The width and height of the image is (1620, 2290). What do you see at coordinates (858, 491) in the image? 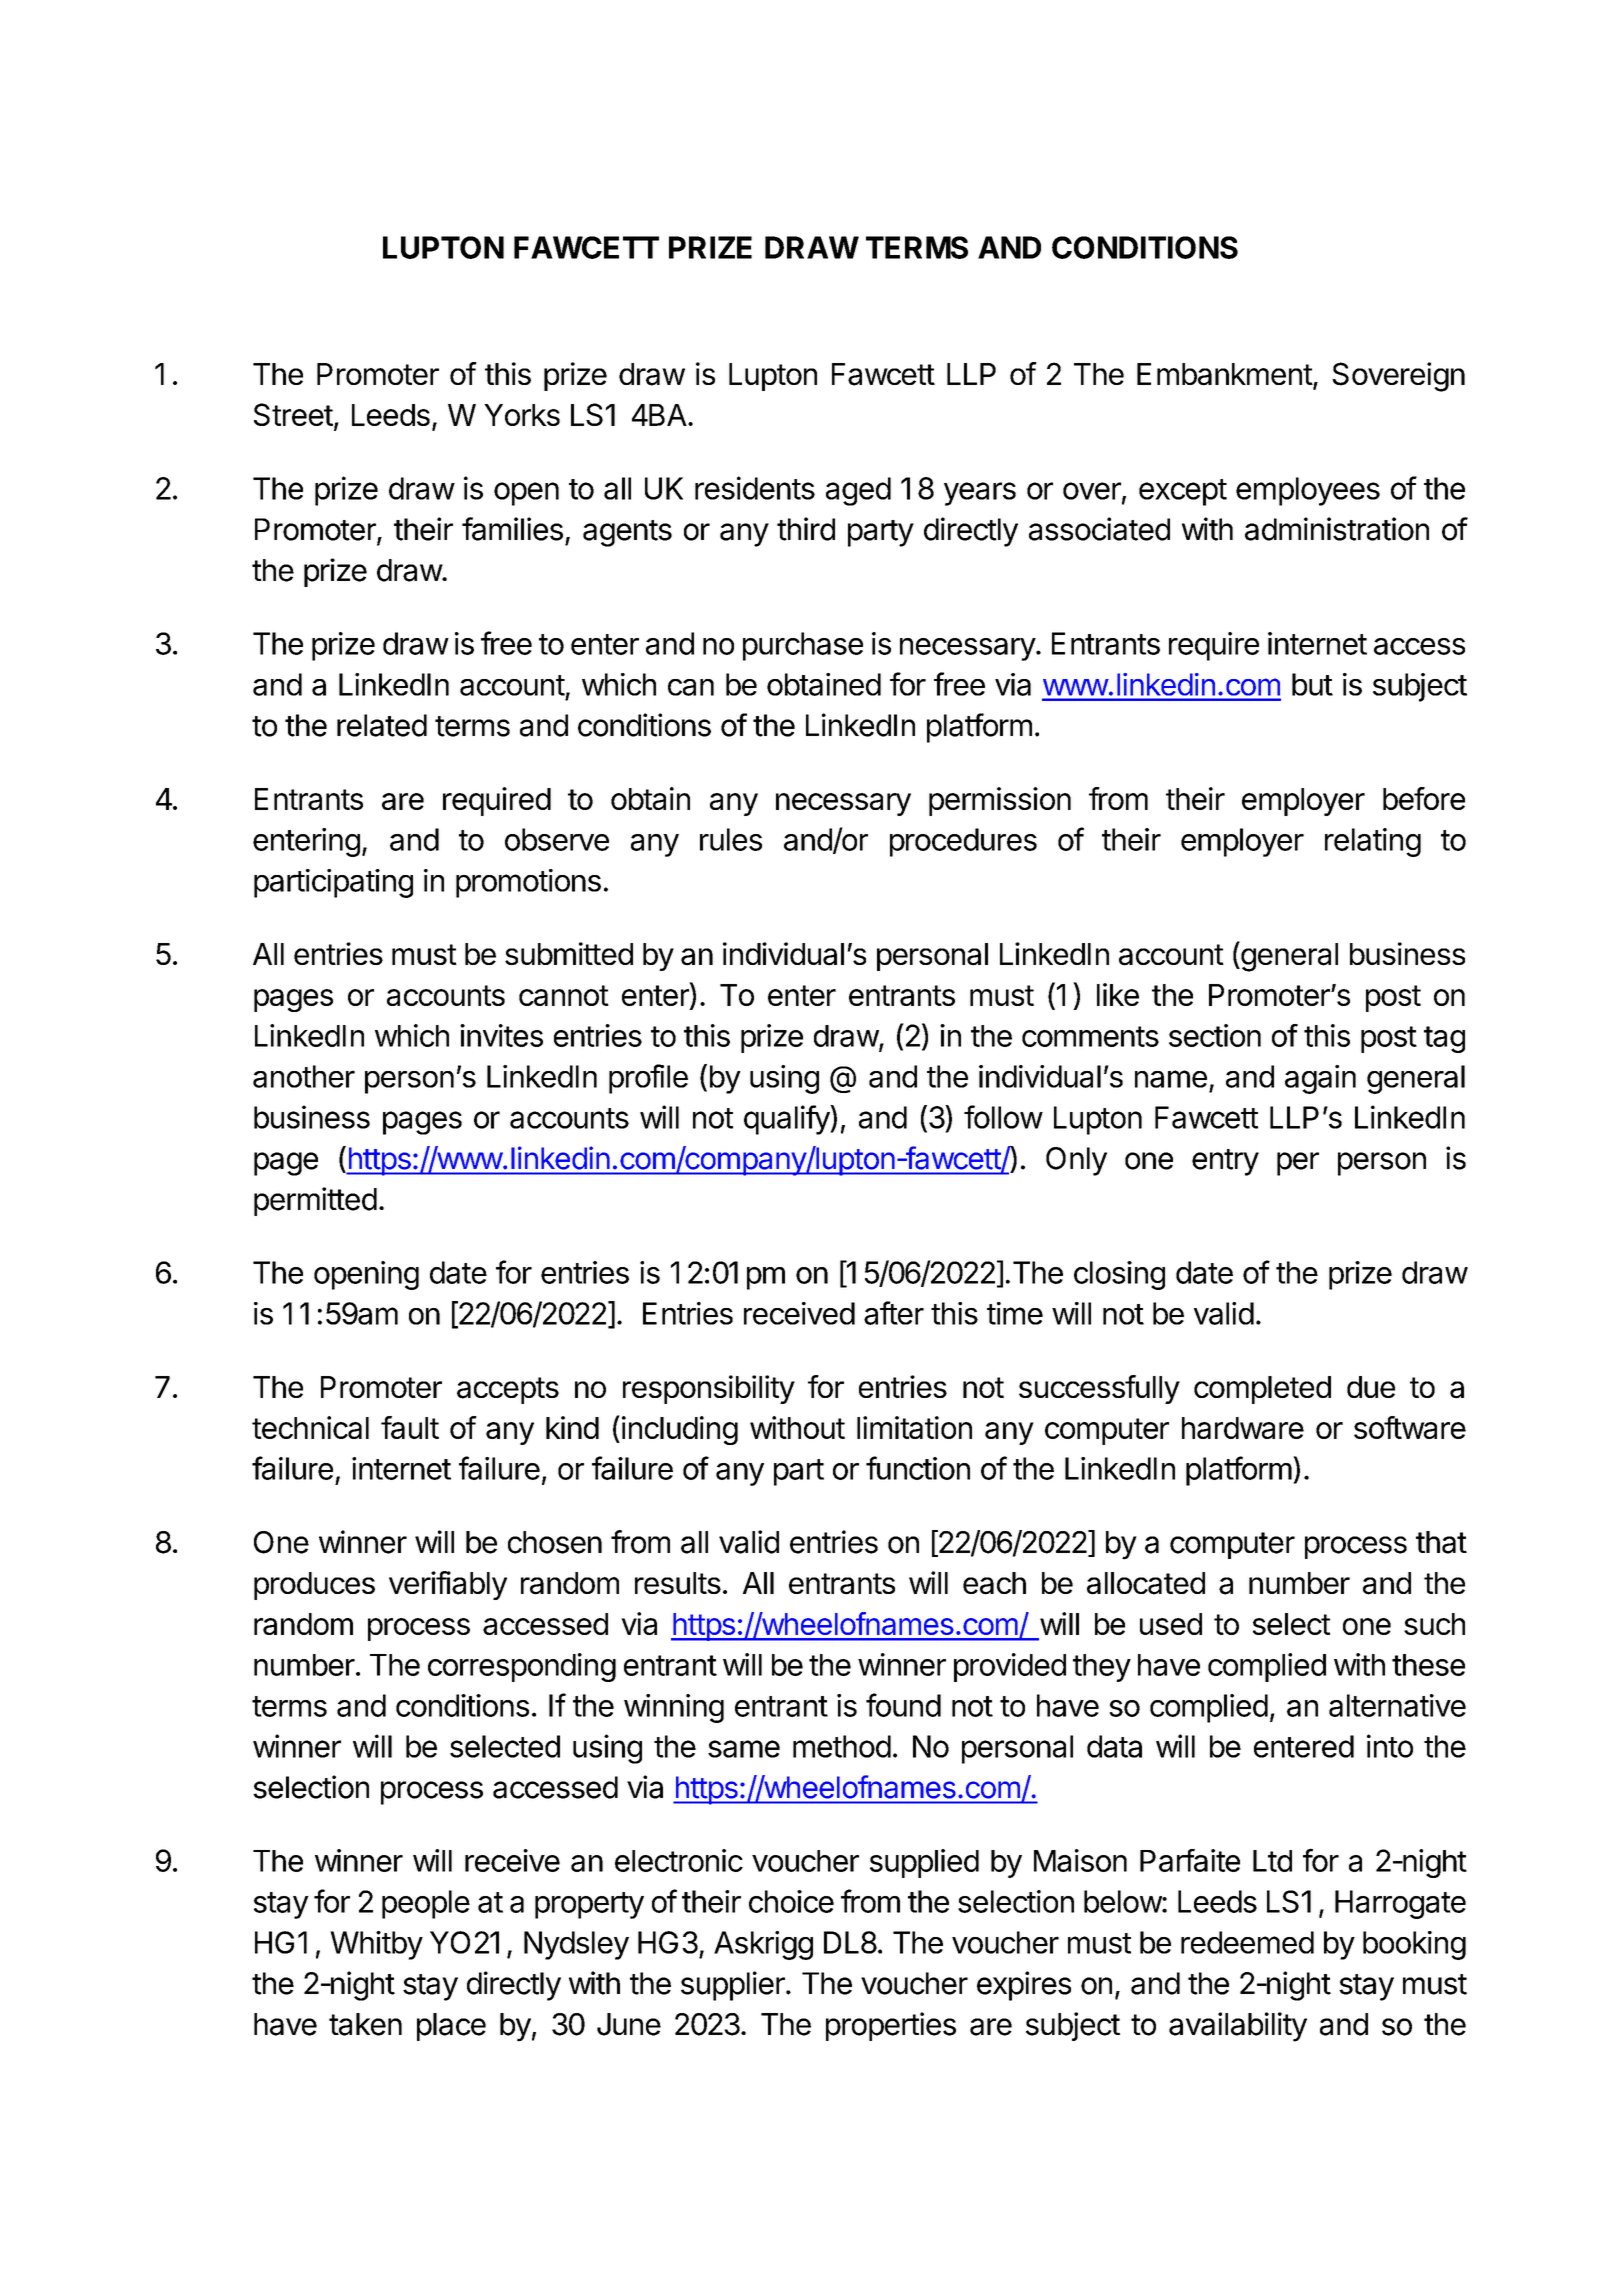
I see `aged` at bounding box center [858, 491].
